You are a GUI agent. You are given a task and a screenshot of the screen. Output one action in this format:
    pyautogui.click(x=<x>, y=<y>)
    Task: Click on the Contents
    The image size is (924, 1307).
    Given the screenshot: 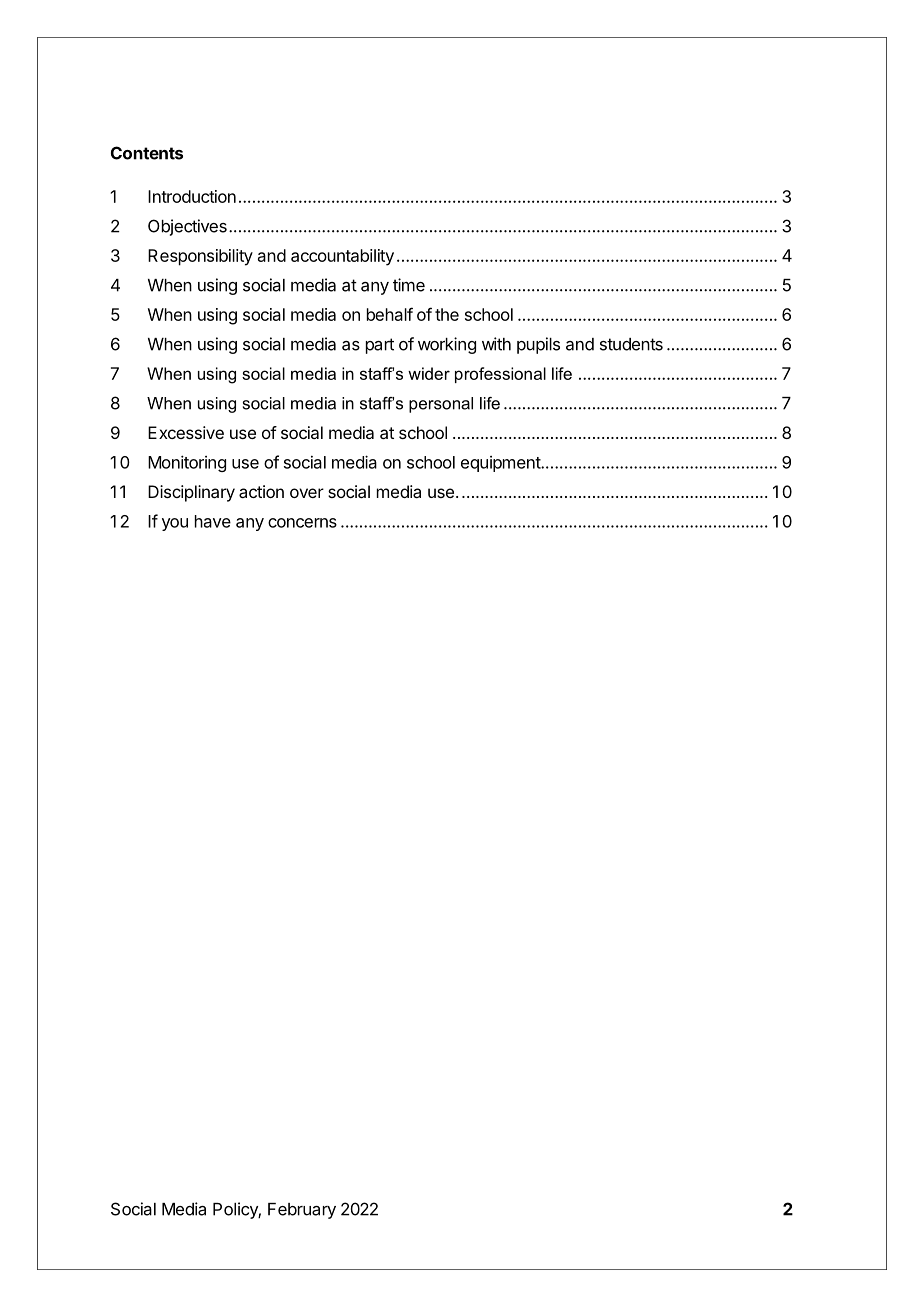 What is the action you would take?
    pyautogui.click(x=147, y=153)
